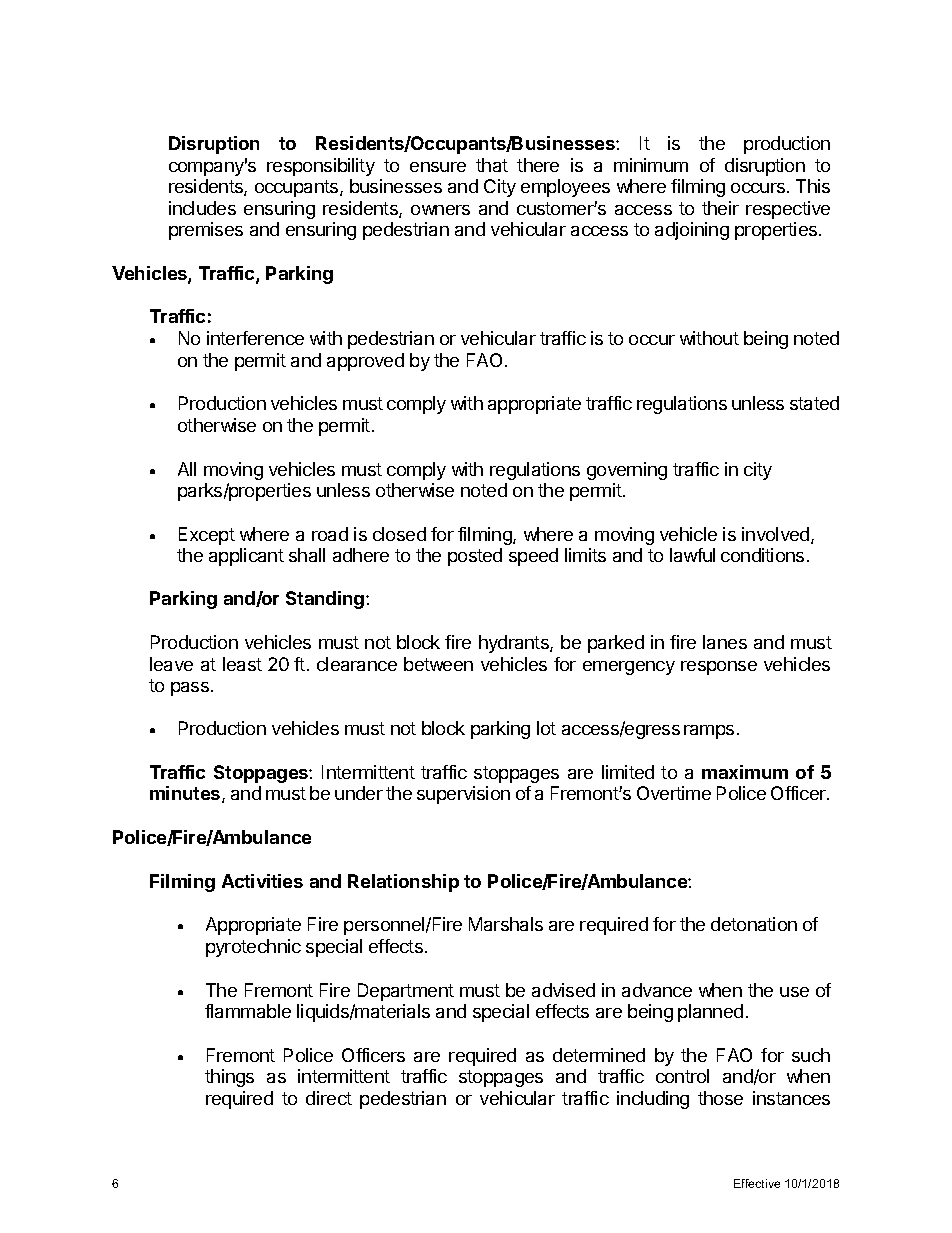  I want to click on their, so click(720, 208).
